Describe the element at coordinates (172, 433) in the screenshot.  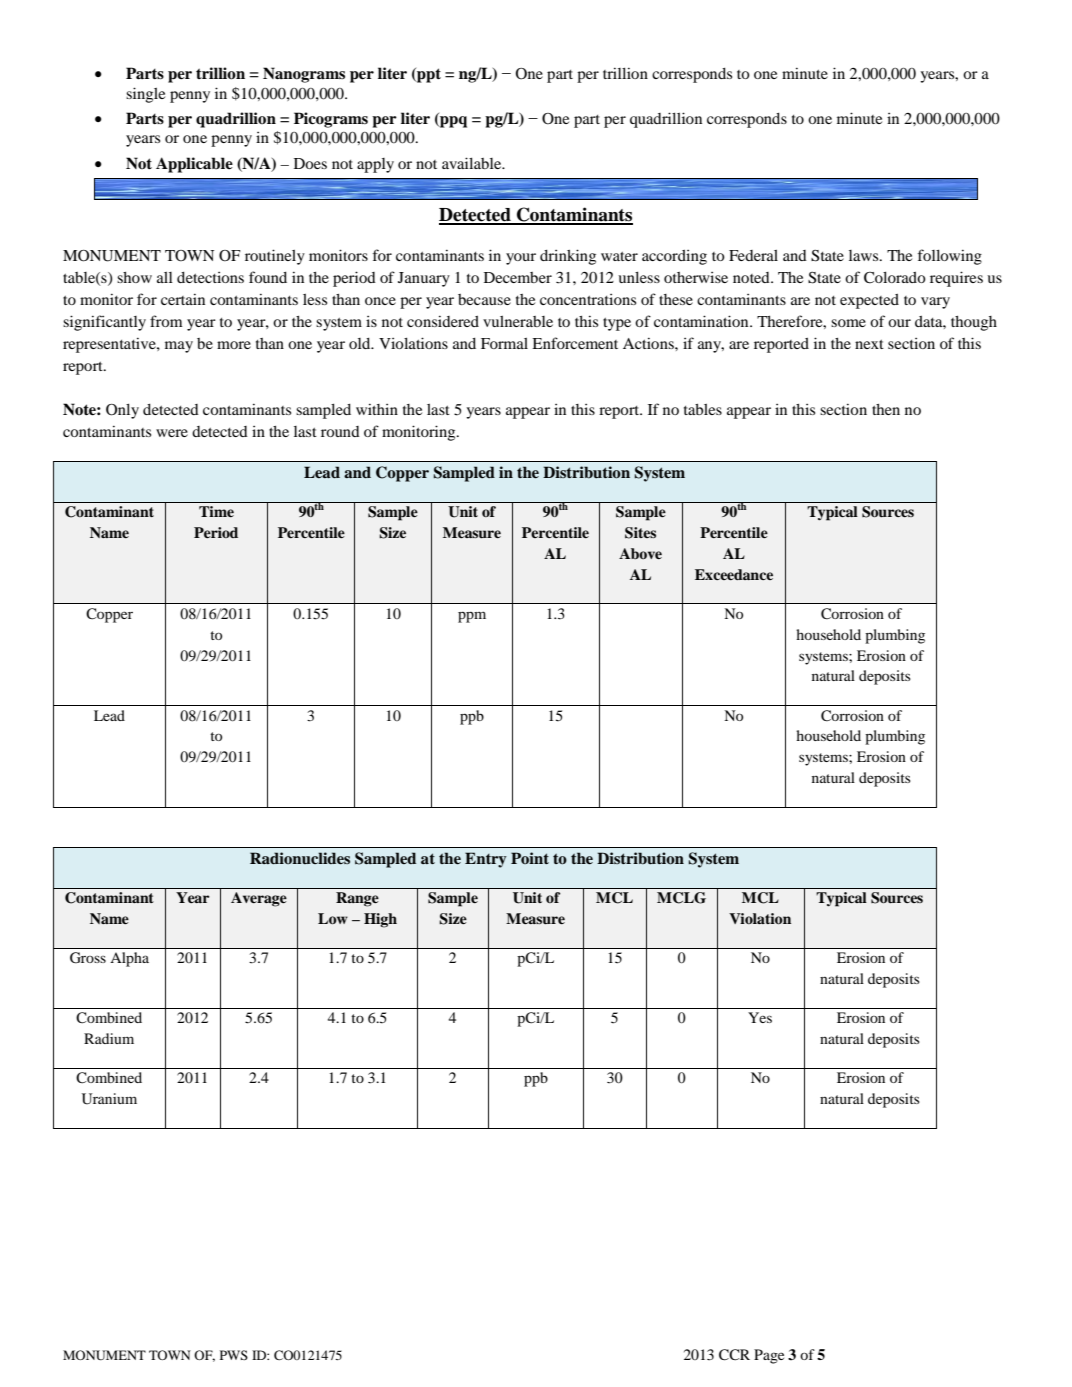
I see `were` at that location.
